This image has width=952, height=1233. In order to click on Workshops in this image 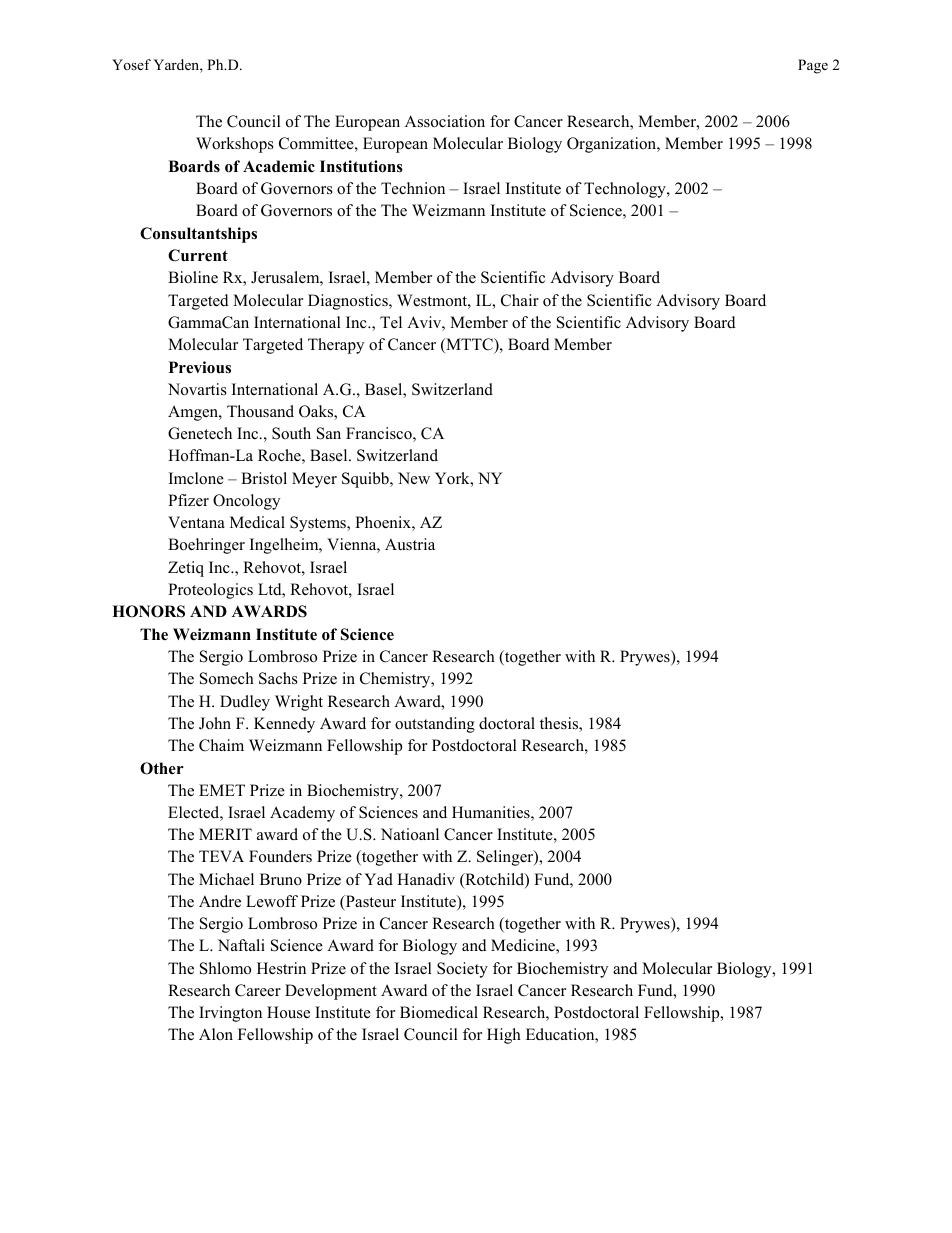, I will do `click(235, 145)`.
